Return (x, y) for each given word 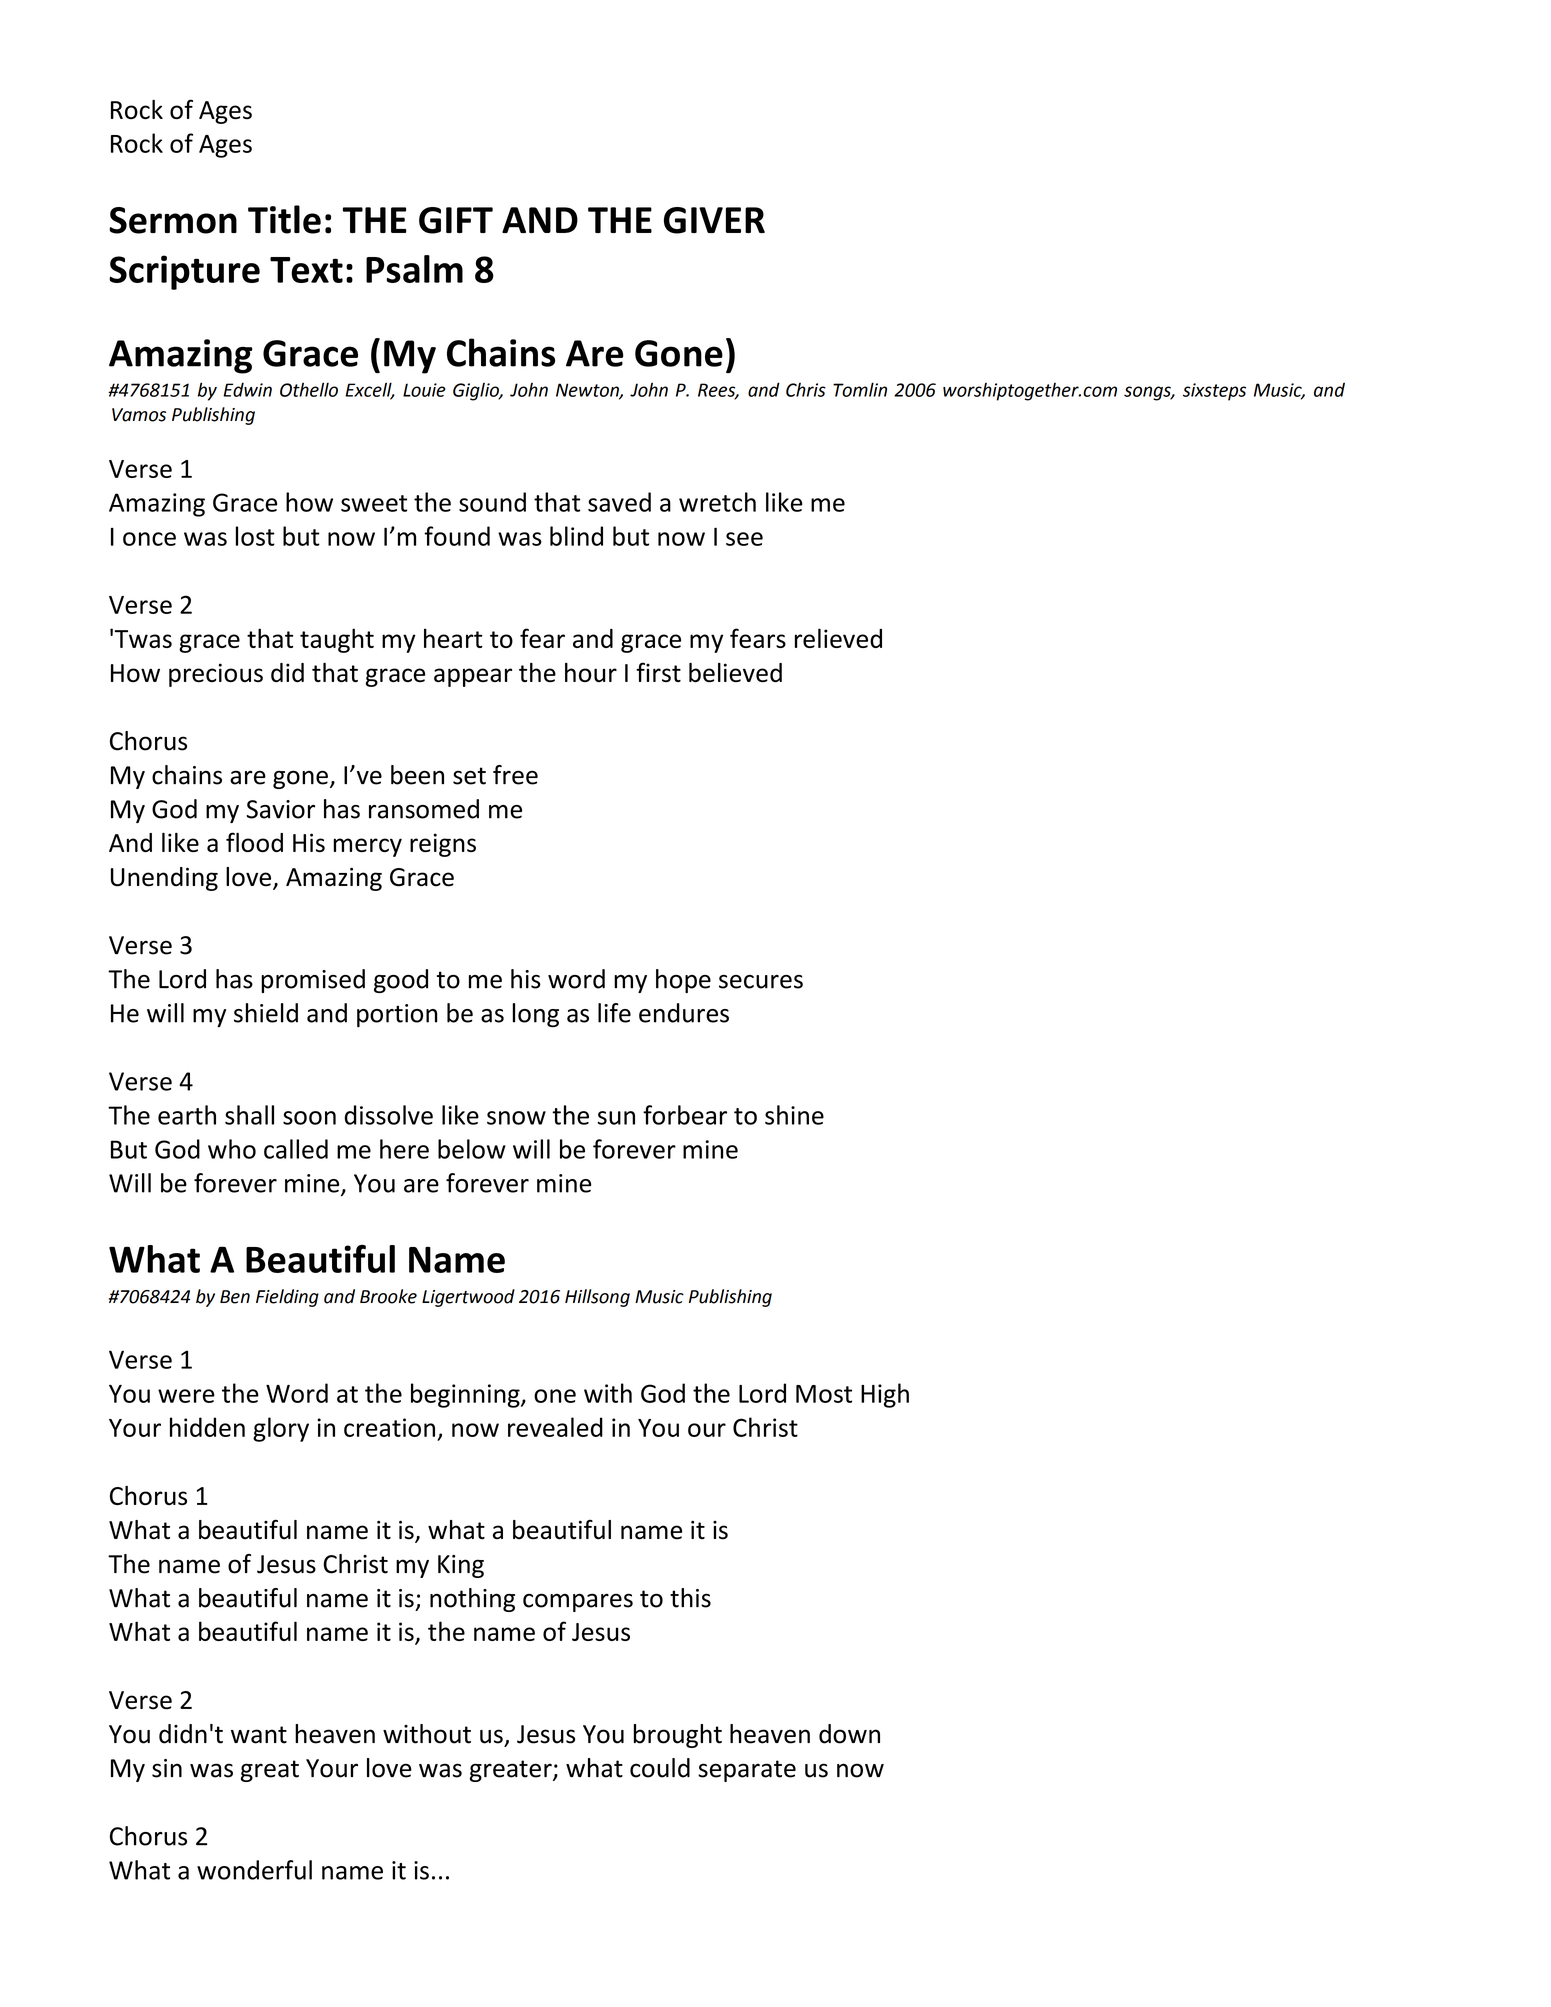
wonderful (254, 1870)
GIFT (456, 220)
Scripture (184, 272)
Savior (281, 809)
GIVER (714, 220)
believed (735, 672)
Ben (235, 1297)
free (515, 775)
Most (824, 1394)
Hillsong (597, 1298)
